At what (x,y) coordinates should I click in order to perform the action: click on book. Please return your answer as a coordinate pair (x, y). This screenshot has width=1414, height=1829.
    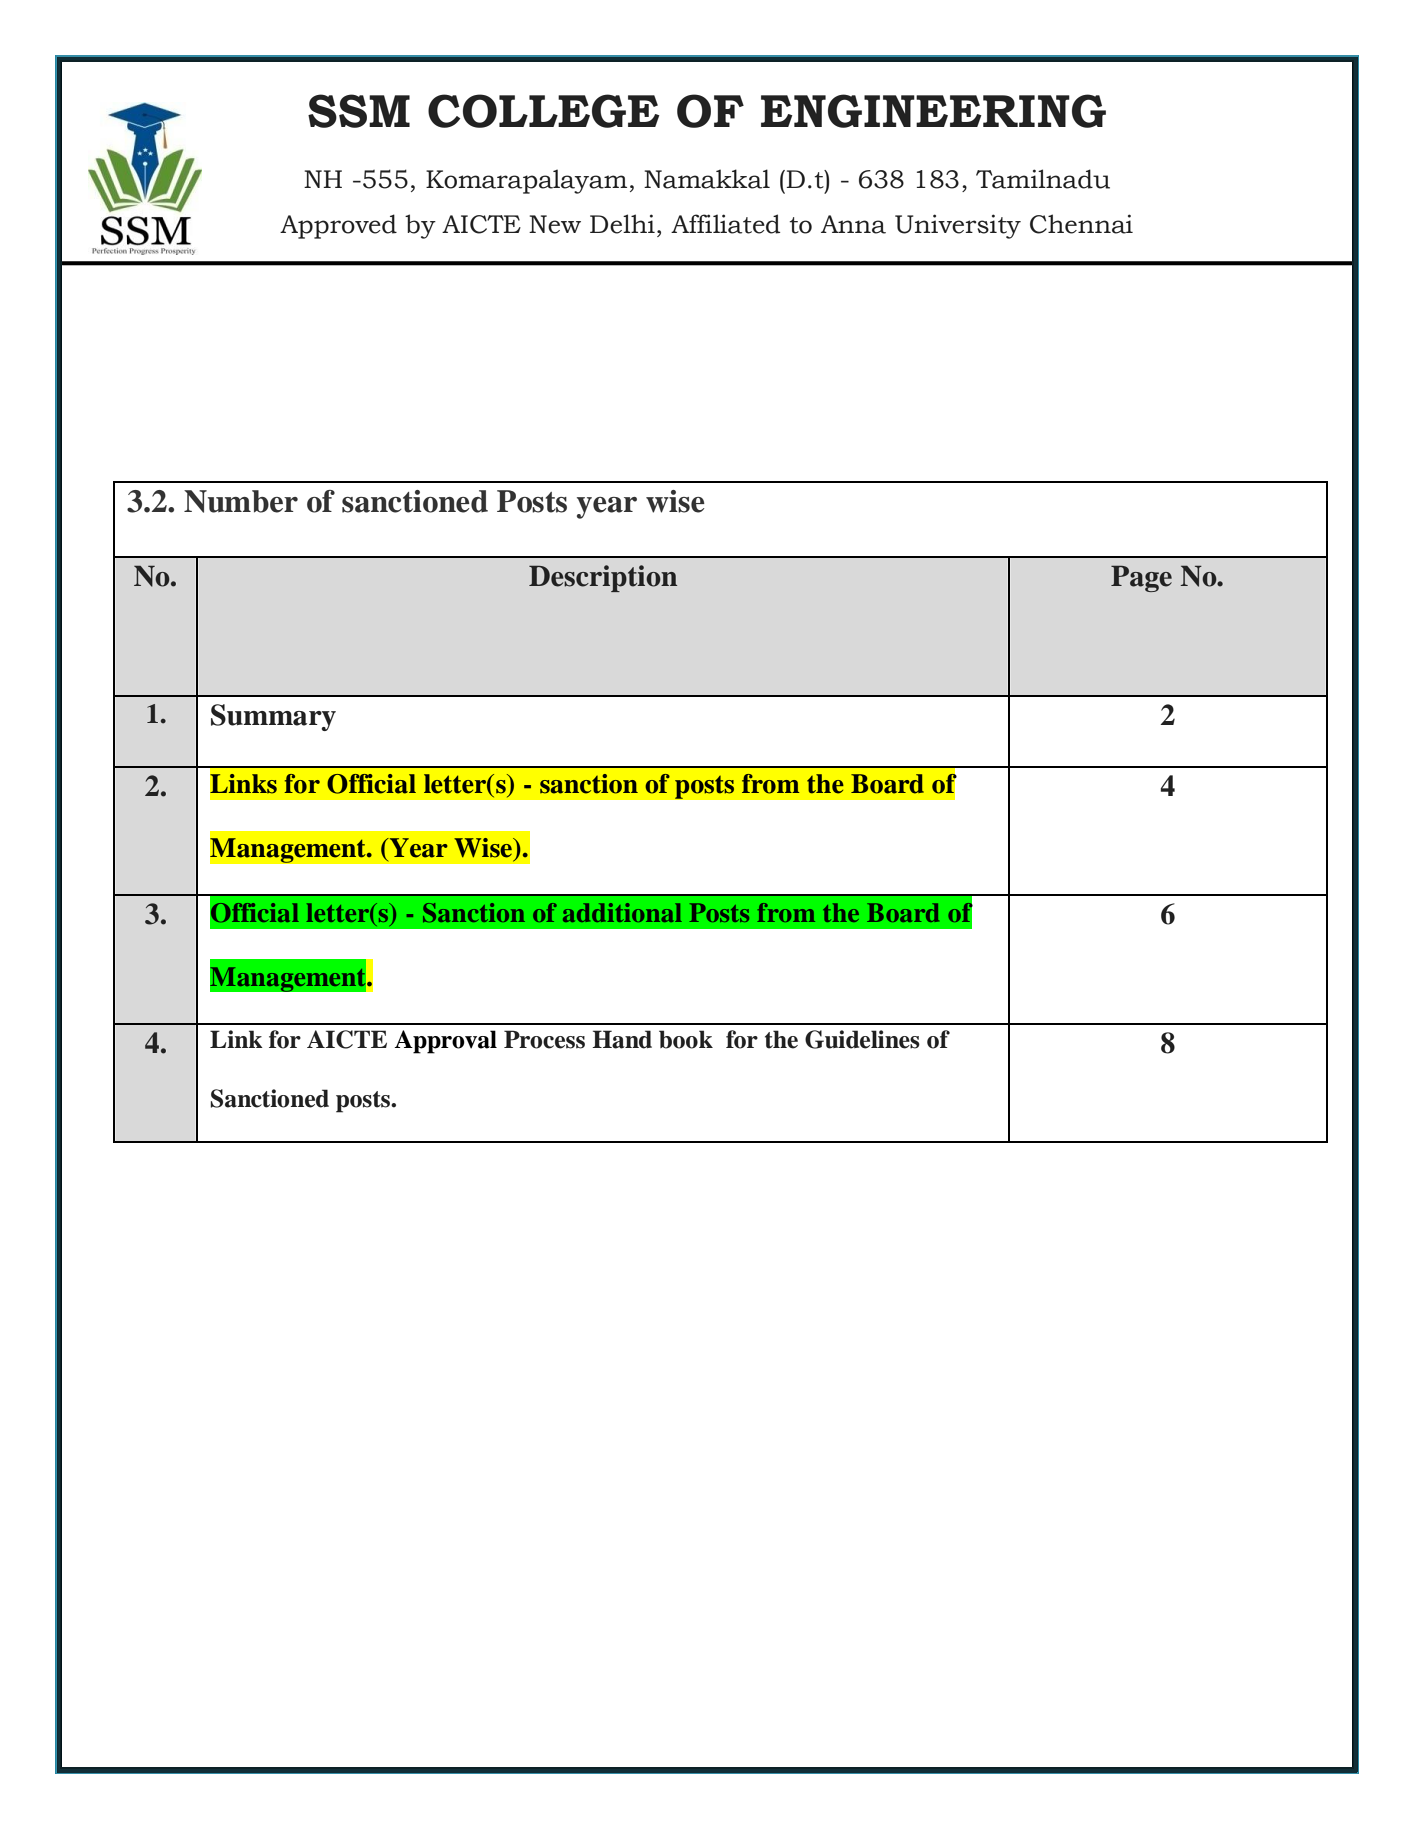
    Looking at the image, I should click on (686, 1039).
